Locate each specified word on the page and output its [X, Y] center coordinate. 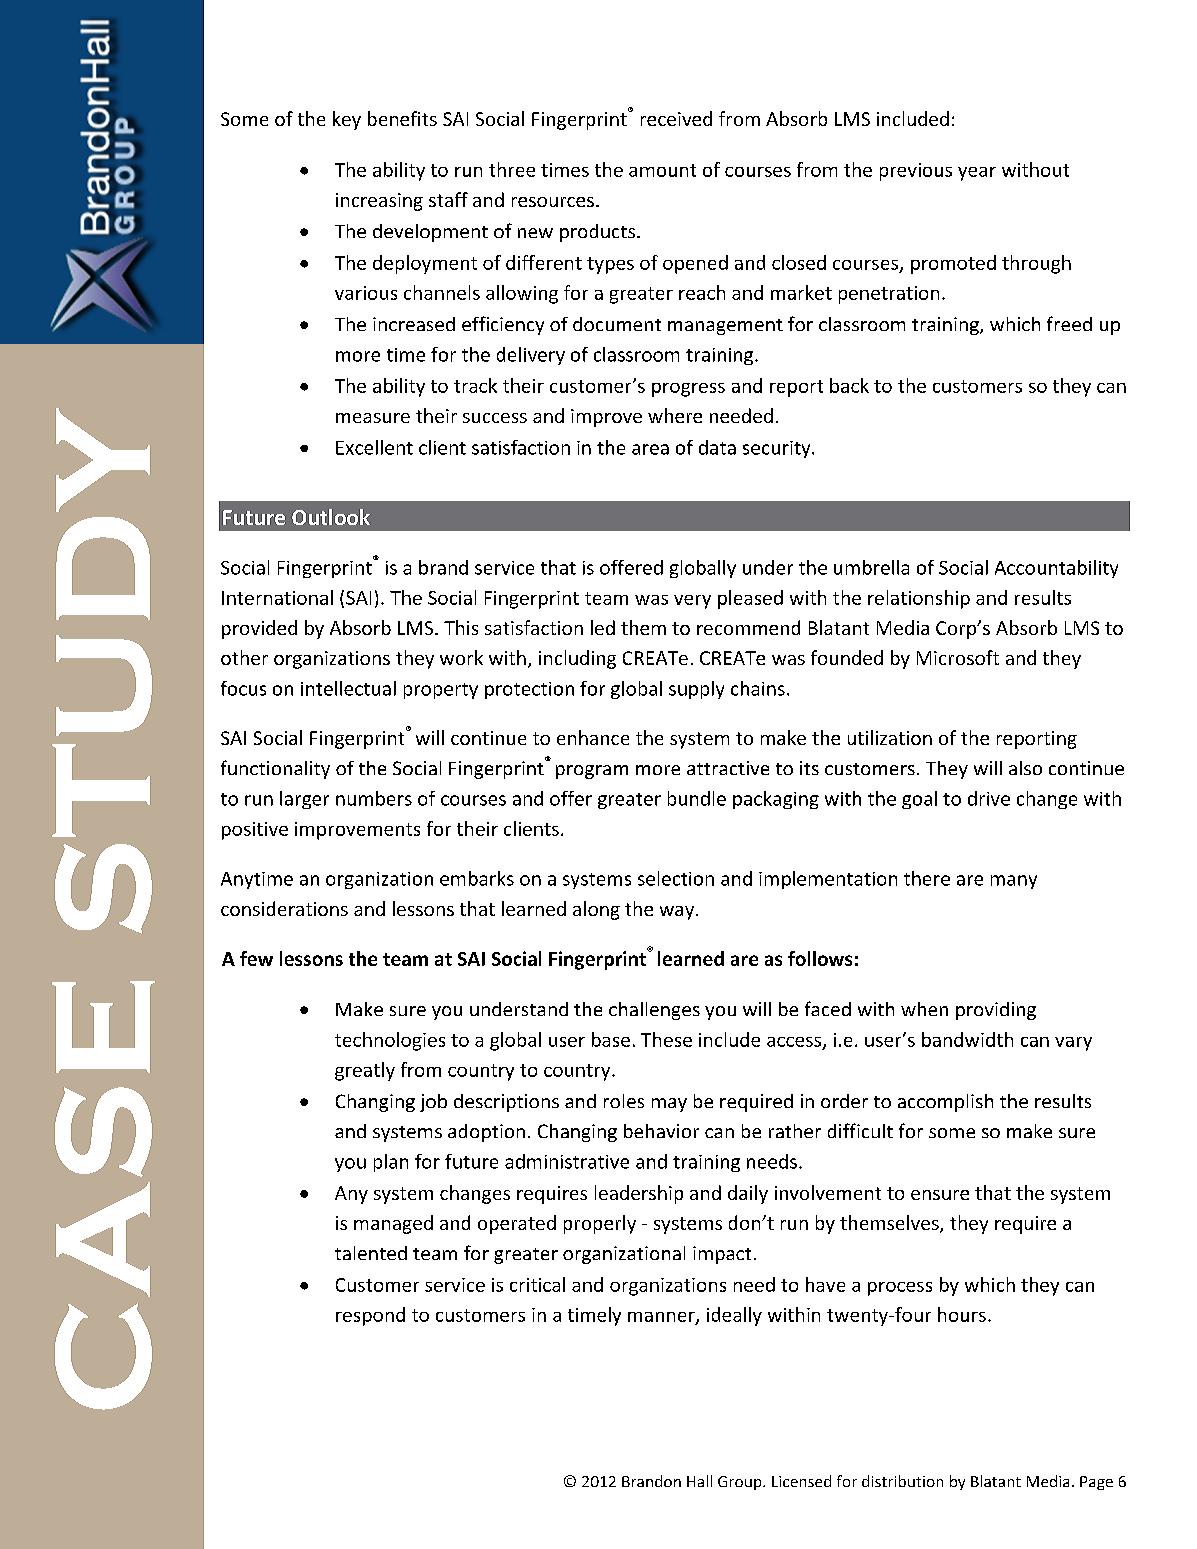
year [977, 174]
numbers [374, 798]
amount [662, 170]
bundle [697, 798]
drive [989, 798]
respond [370, 1316]
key [347, 120]
